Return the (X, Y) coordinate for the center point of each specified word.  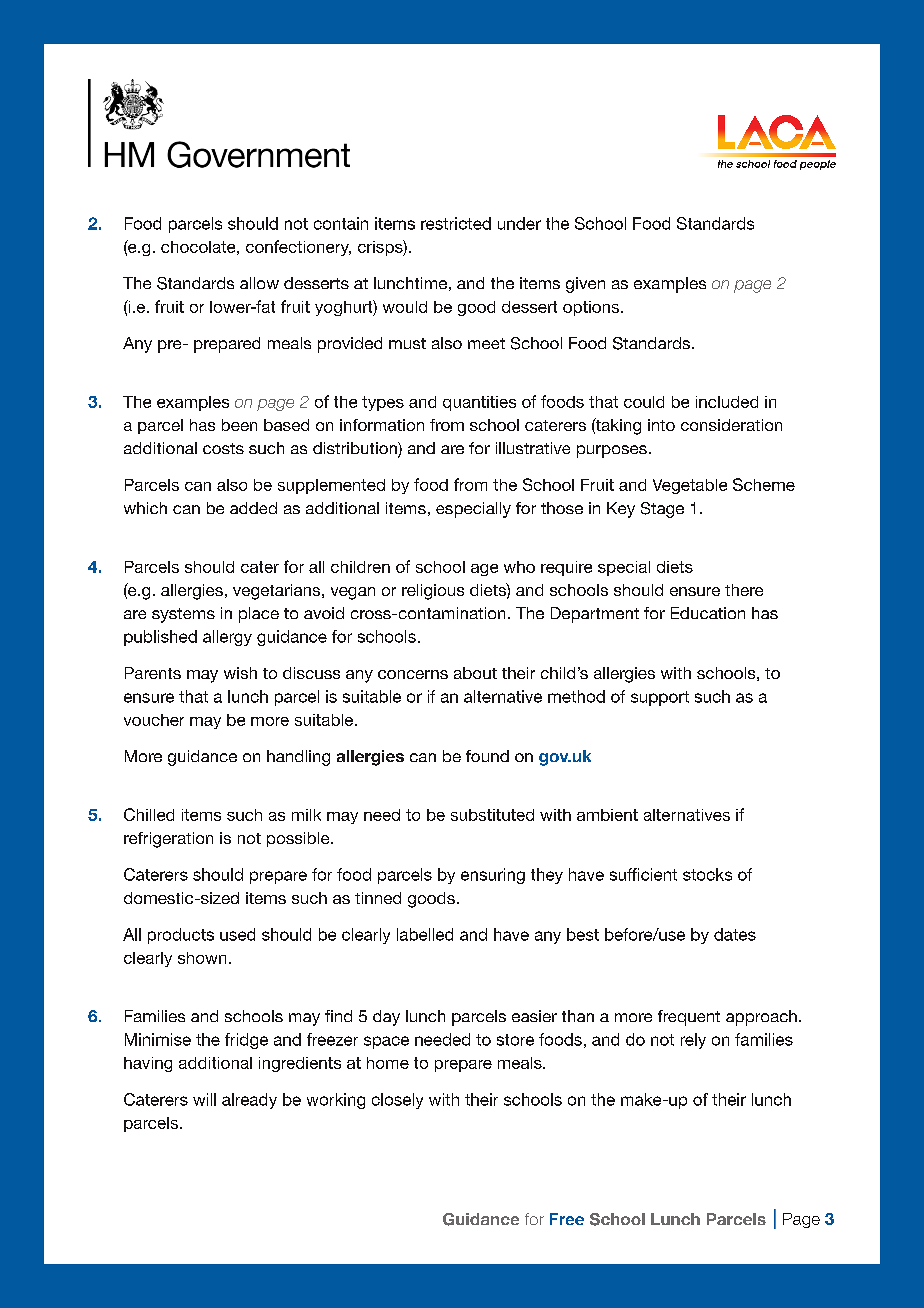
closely (397, 1101)
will (204, 1099)
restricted (456, 223)
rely (693, 1041)
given (585, 285)
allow (259, 283)
